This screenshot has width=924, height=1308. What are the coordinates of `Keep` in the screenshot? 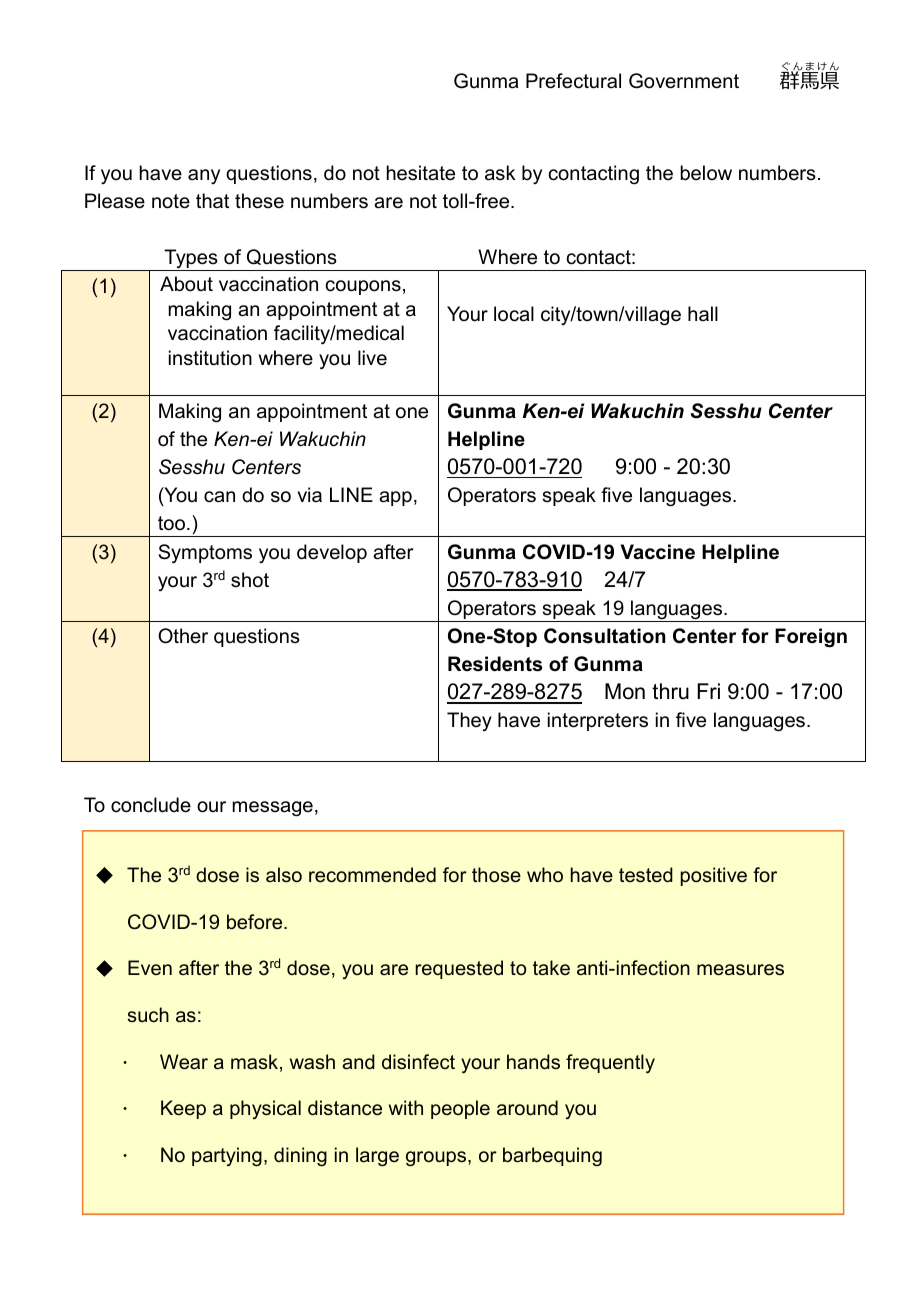 It's located at (183, 1109).
